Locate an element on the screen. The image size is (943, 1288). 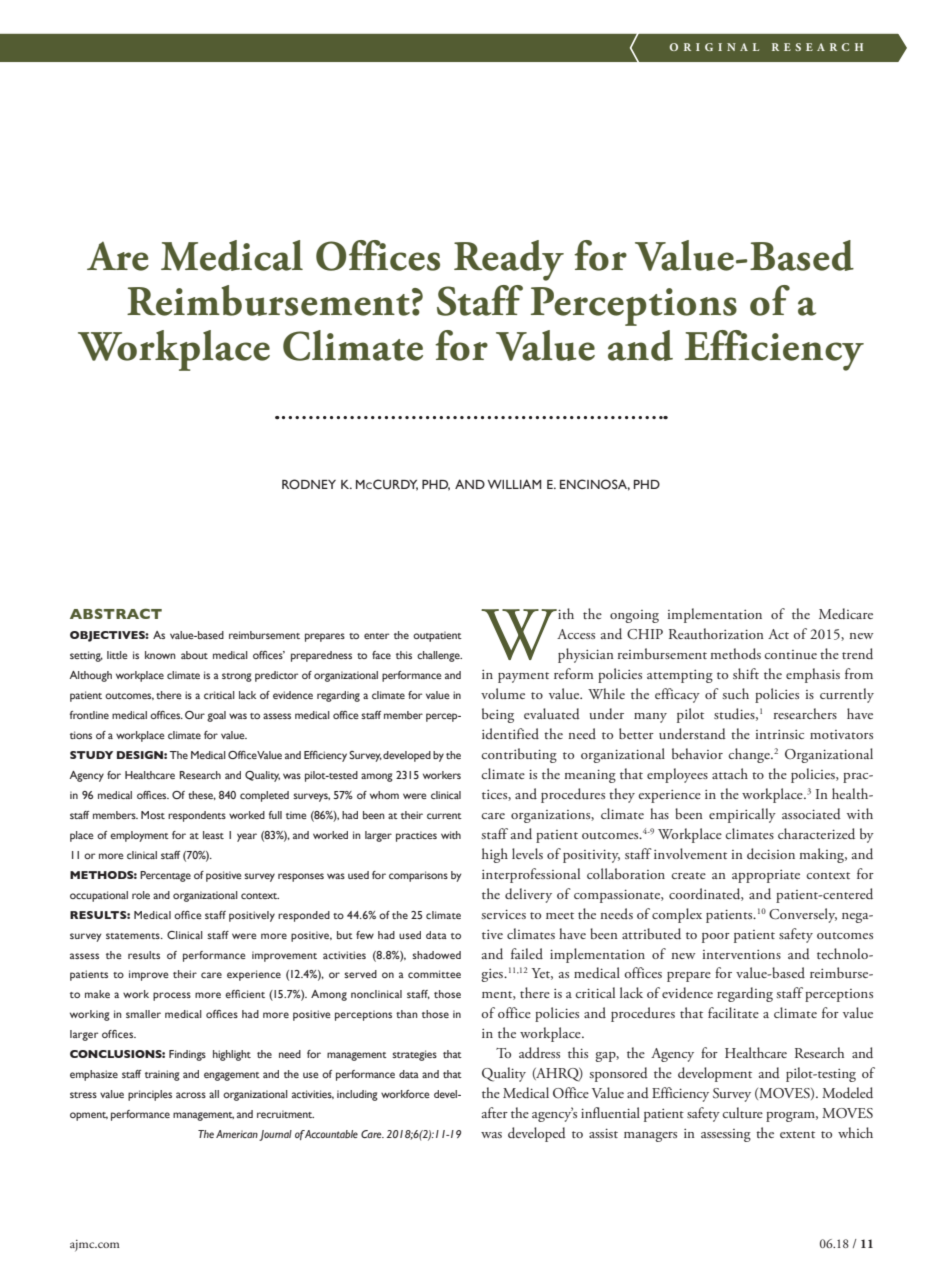
ongoing is located at coordinates (634, 616).
